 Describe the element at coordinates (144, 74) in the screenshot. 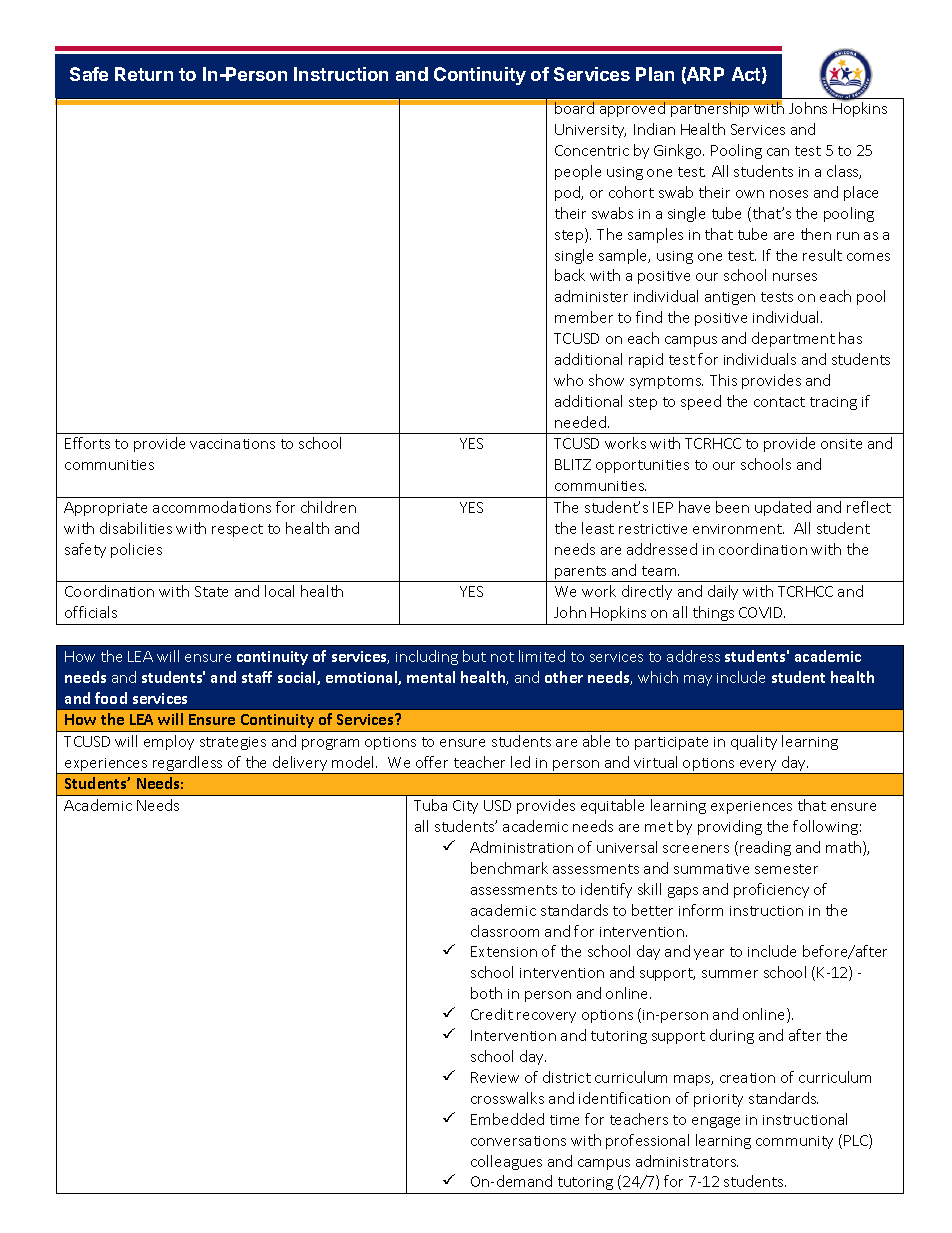

I see `Return` at that location.
